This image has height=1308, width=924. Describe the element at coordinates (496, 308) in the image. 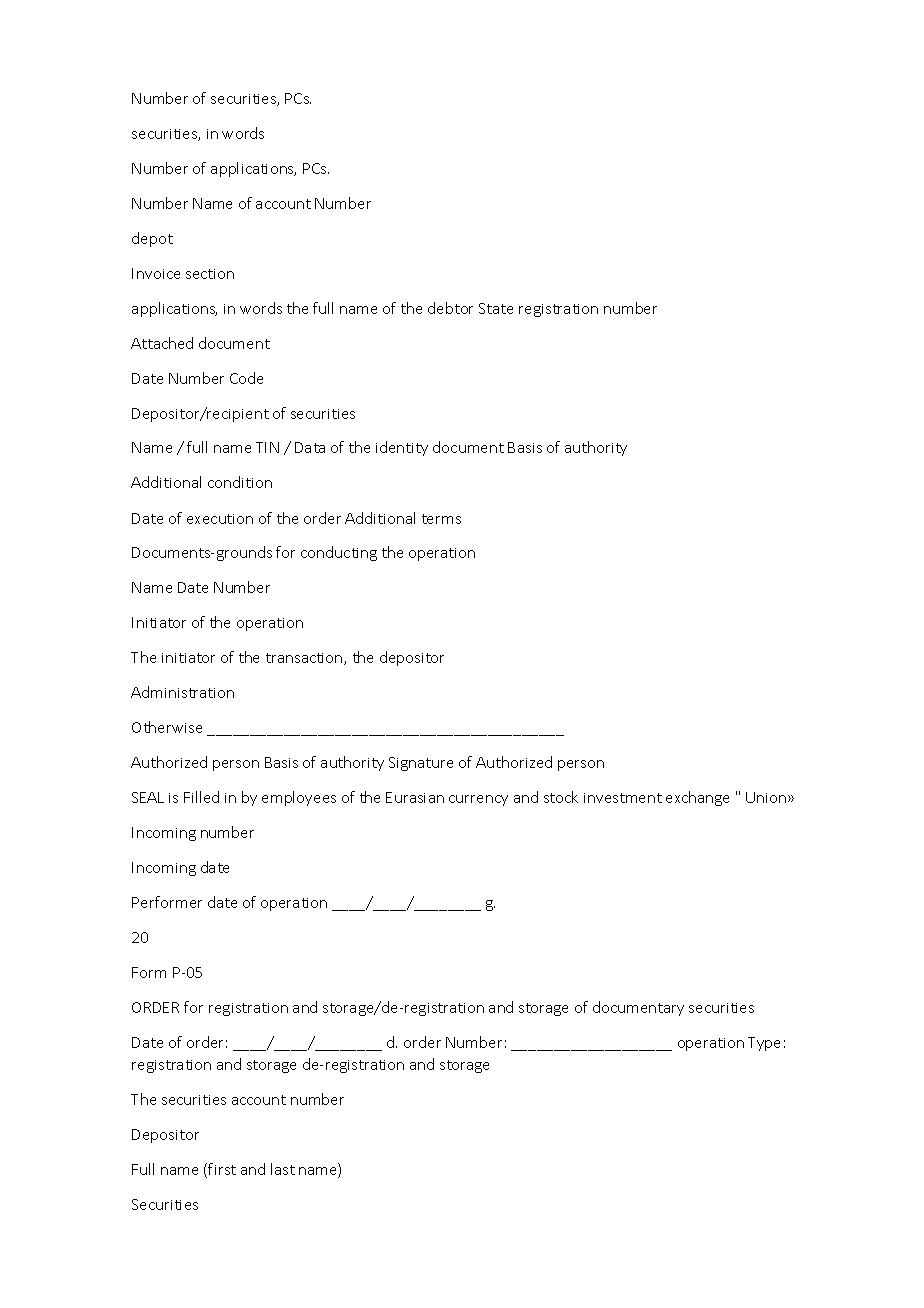

I see `State` at that location.
